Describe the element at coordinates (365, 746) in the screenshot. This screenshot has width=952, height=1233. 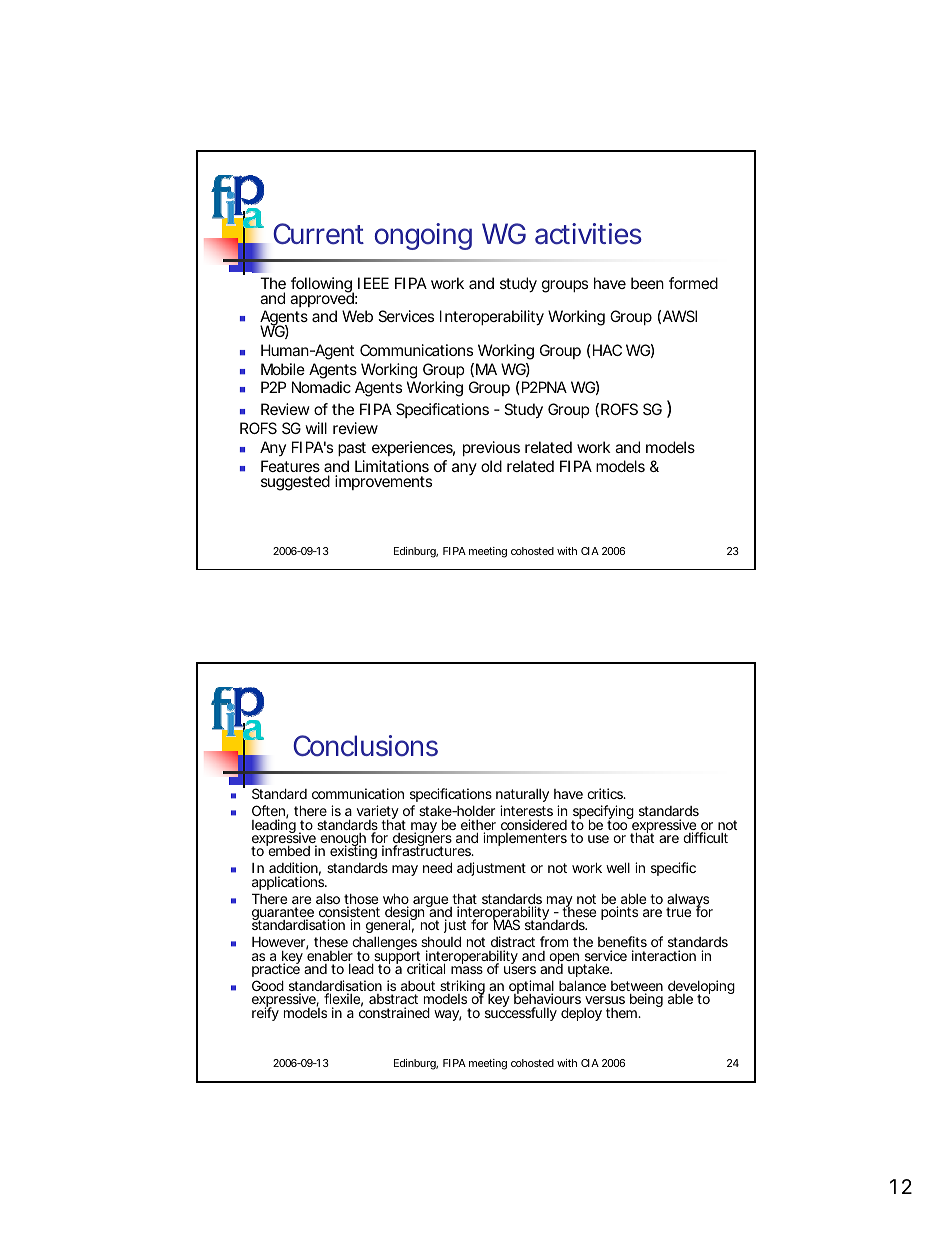
I see `Conclusions` at that location.
